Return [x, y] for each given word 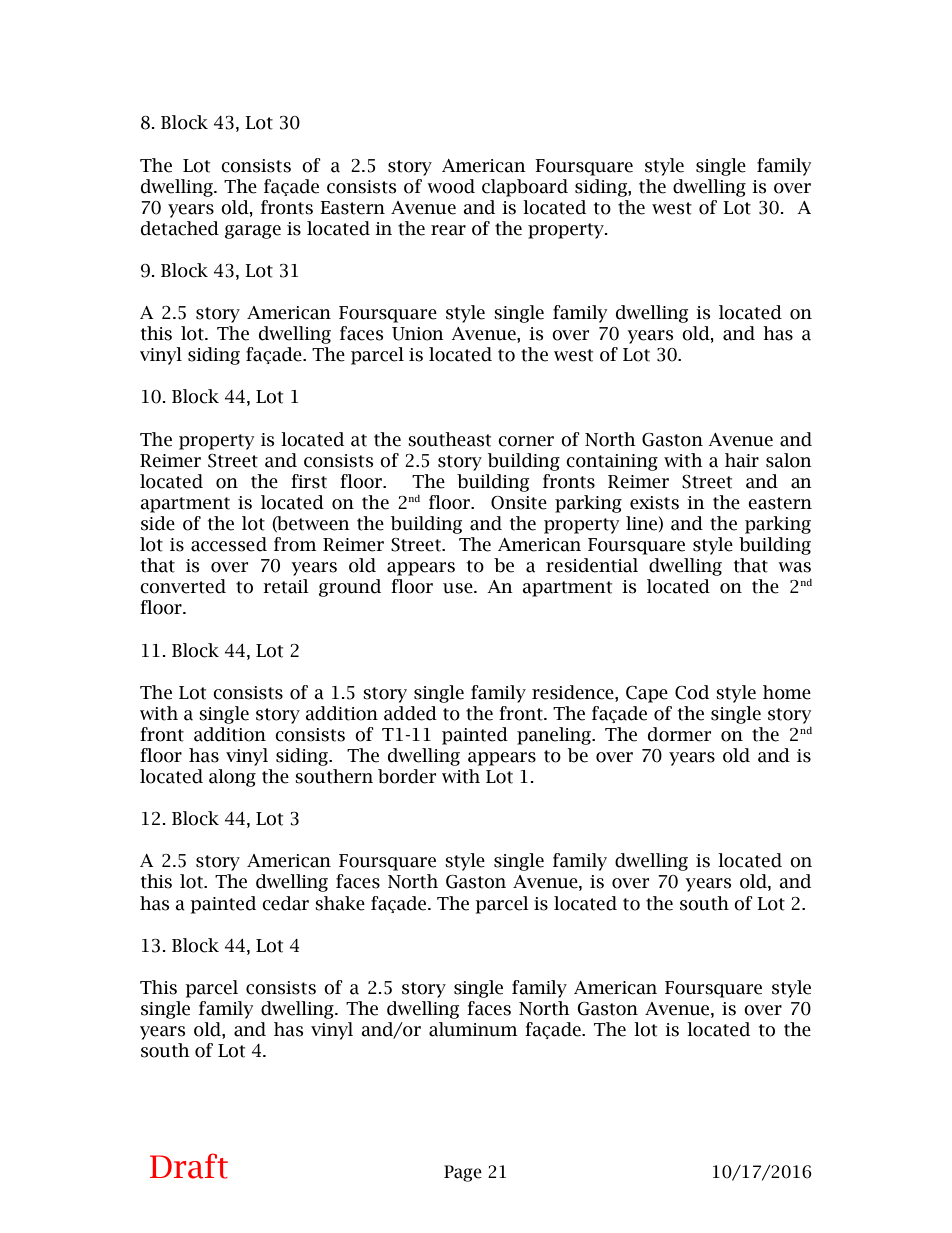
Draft [189, 1166]
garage [253, 232]
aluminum [473, 1029]
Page [463, 1173]
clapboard [525, 188]
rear [448, 230]
